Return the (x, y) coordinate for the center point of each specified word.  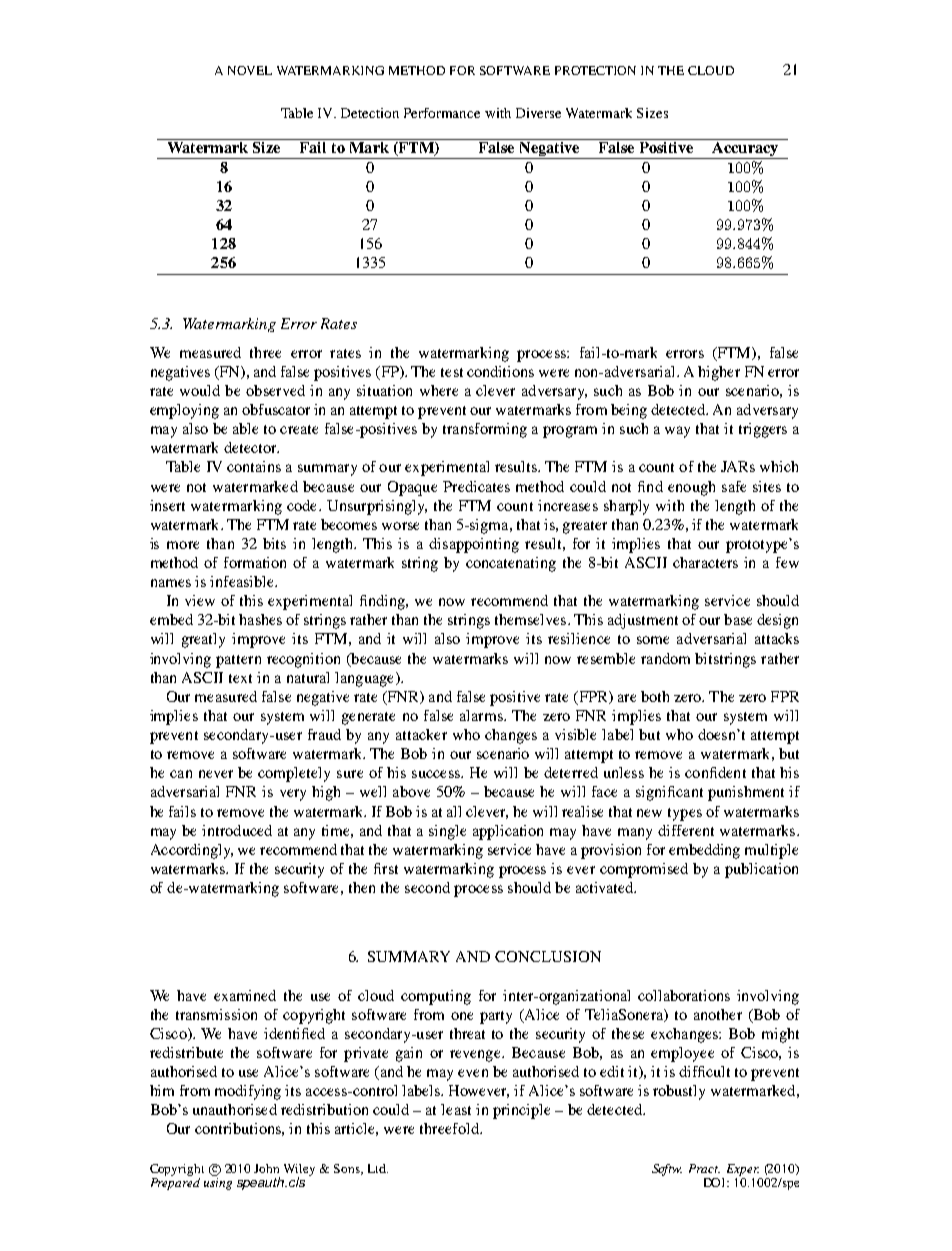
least (456, 1109)
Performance (442, 113)
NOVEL (250, 70)
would (200, 390)
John (266, 1168)
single (447, 832)
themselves (532, 619)
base (738, 619)
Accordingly (192, 851)
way (677, 432)
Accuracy (745, 149)
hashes (260, 619)
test (452, 372)
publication (761, 870)
